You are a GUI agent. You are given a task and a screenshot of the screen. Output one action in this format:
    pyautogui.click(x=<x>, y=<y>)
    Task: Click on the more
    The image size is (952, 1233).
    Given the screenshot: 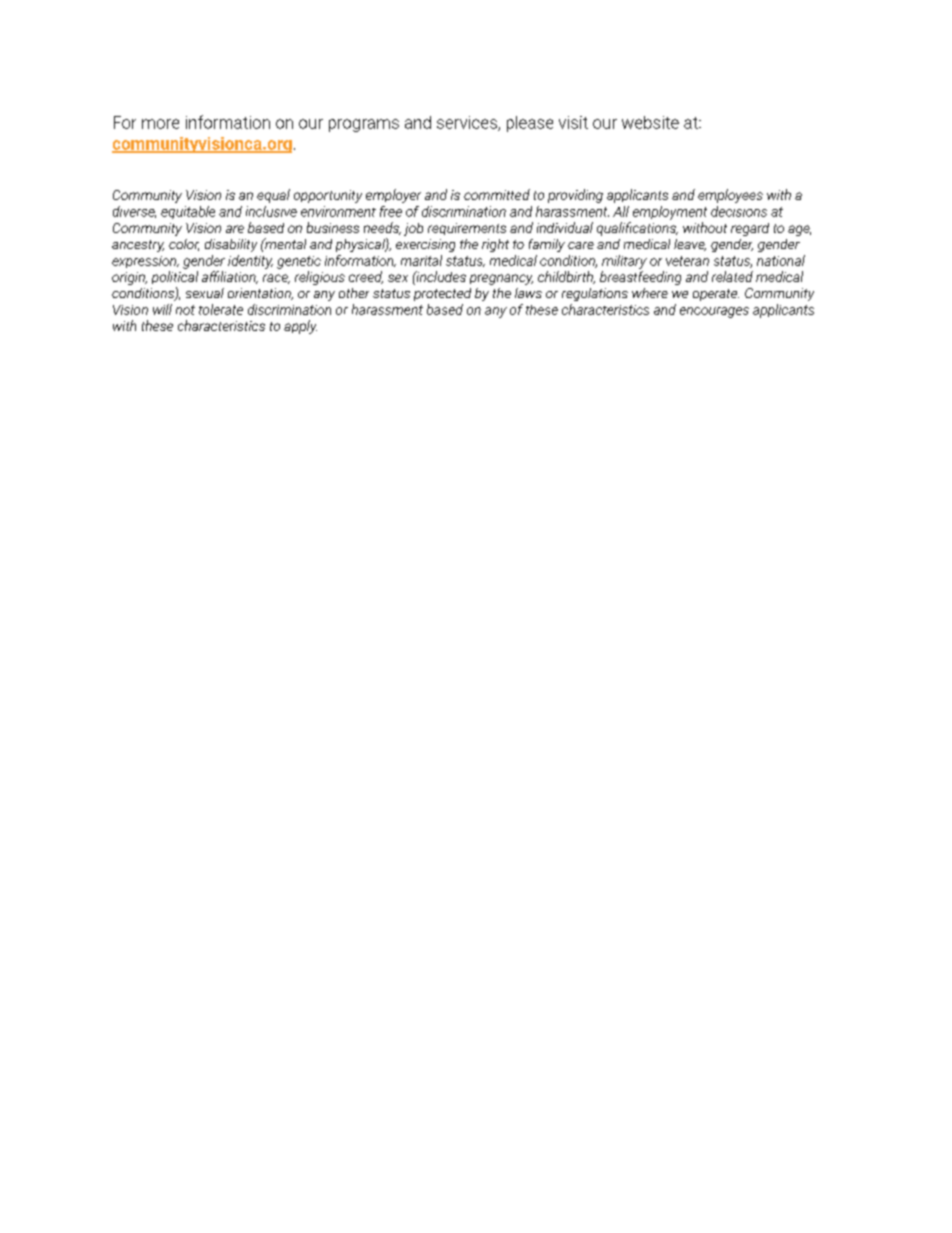 What is the action you would take?
    pyautogui.click(x=160, y=124)
